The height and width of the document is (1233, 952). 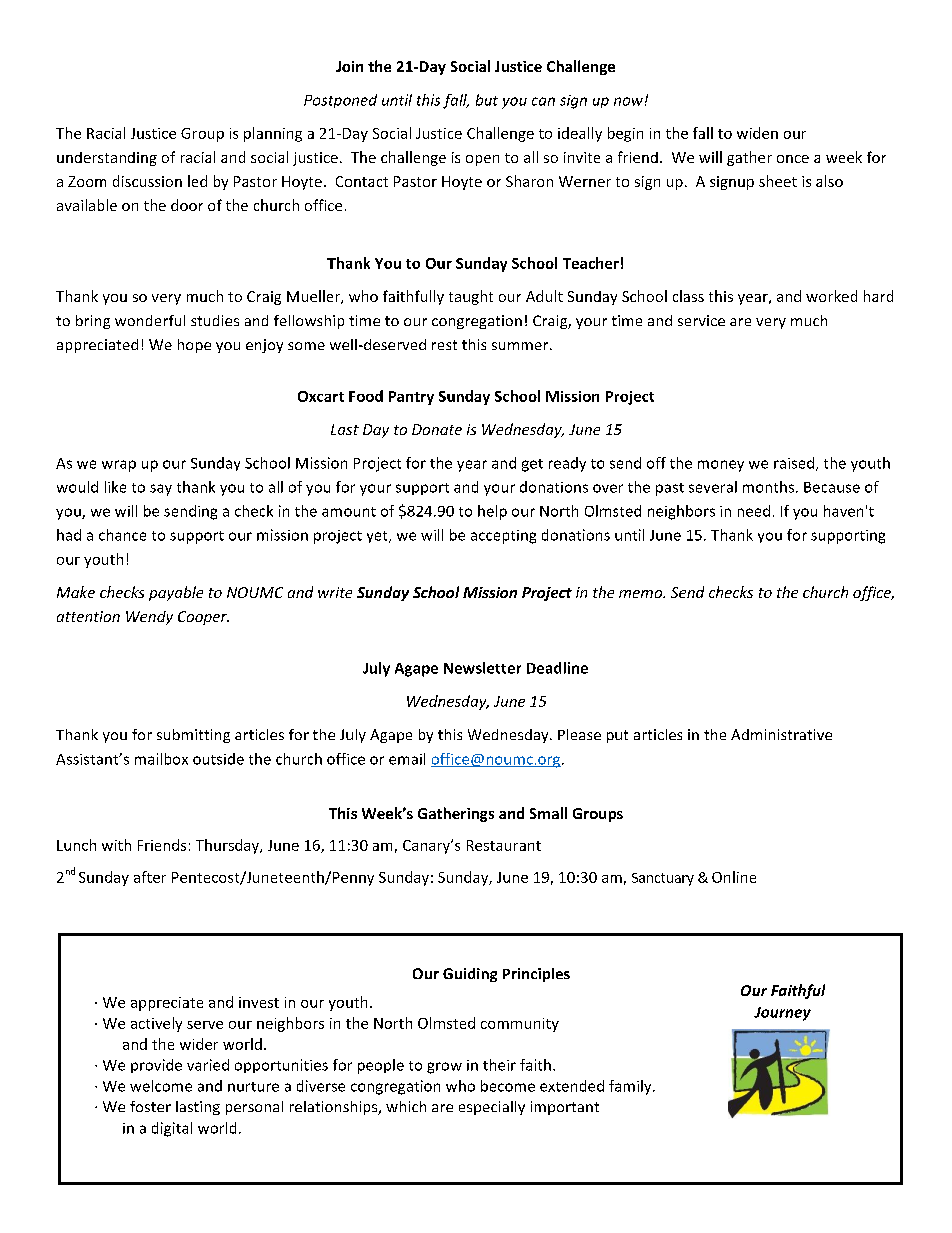 What do you see at coordinates (492, 1108) in the document?
I see `especially` at bounding box center [492, 1108].
